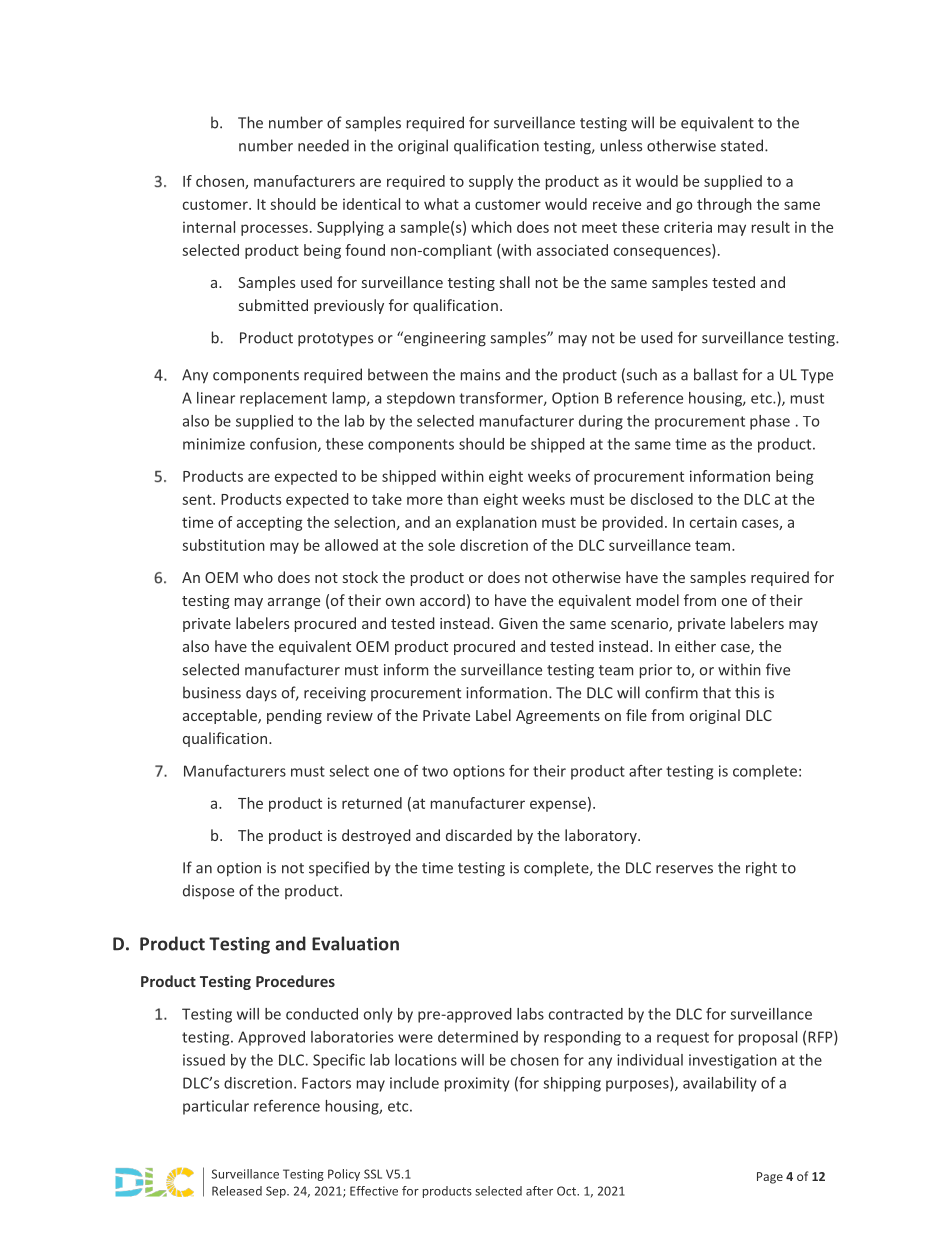  I want to click on through, so click(724, 205).
